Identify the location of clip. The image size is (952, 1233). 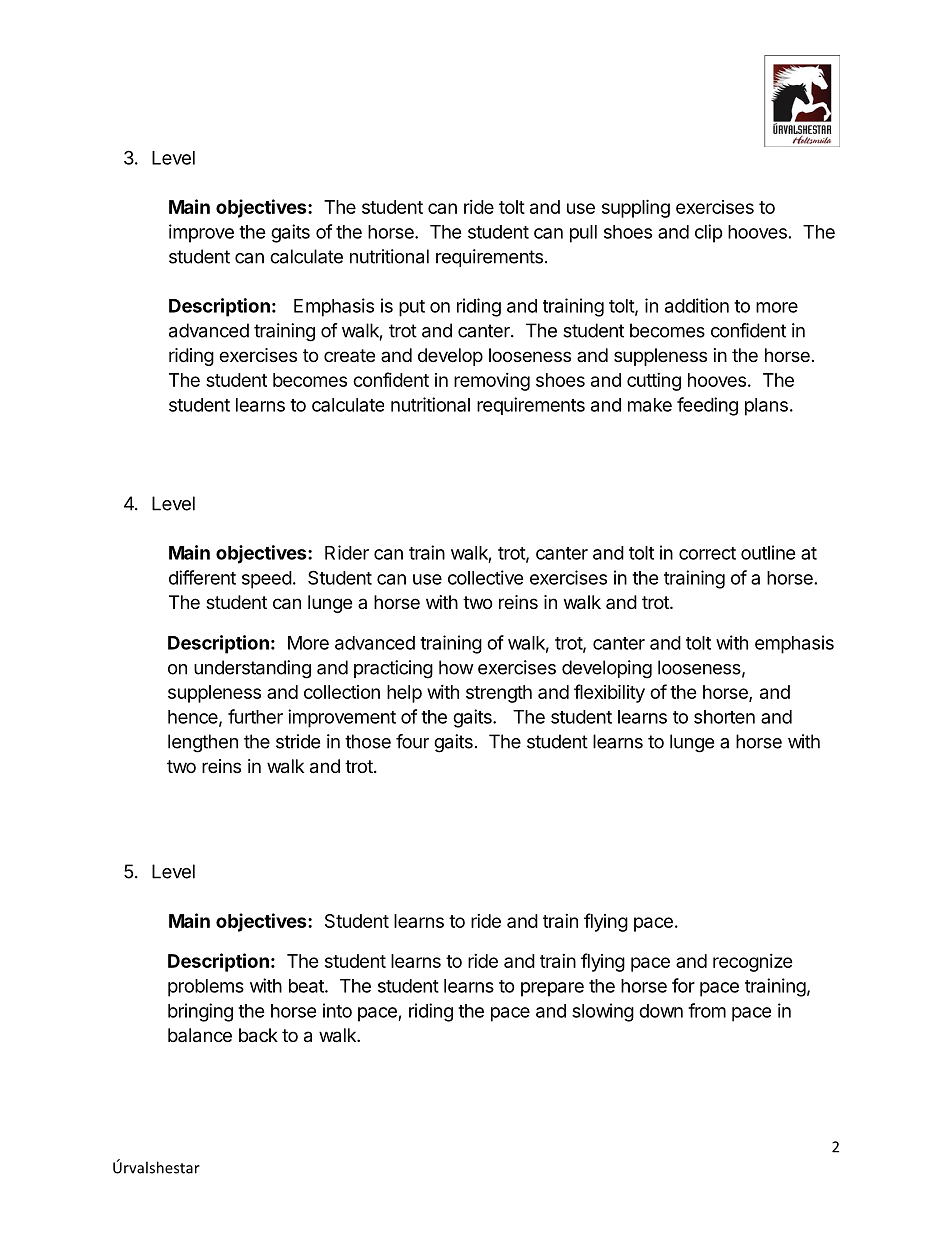
(709, 233).
